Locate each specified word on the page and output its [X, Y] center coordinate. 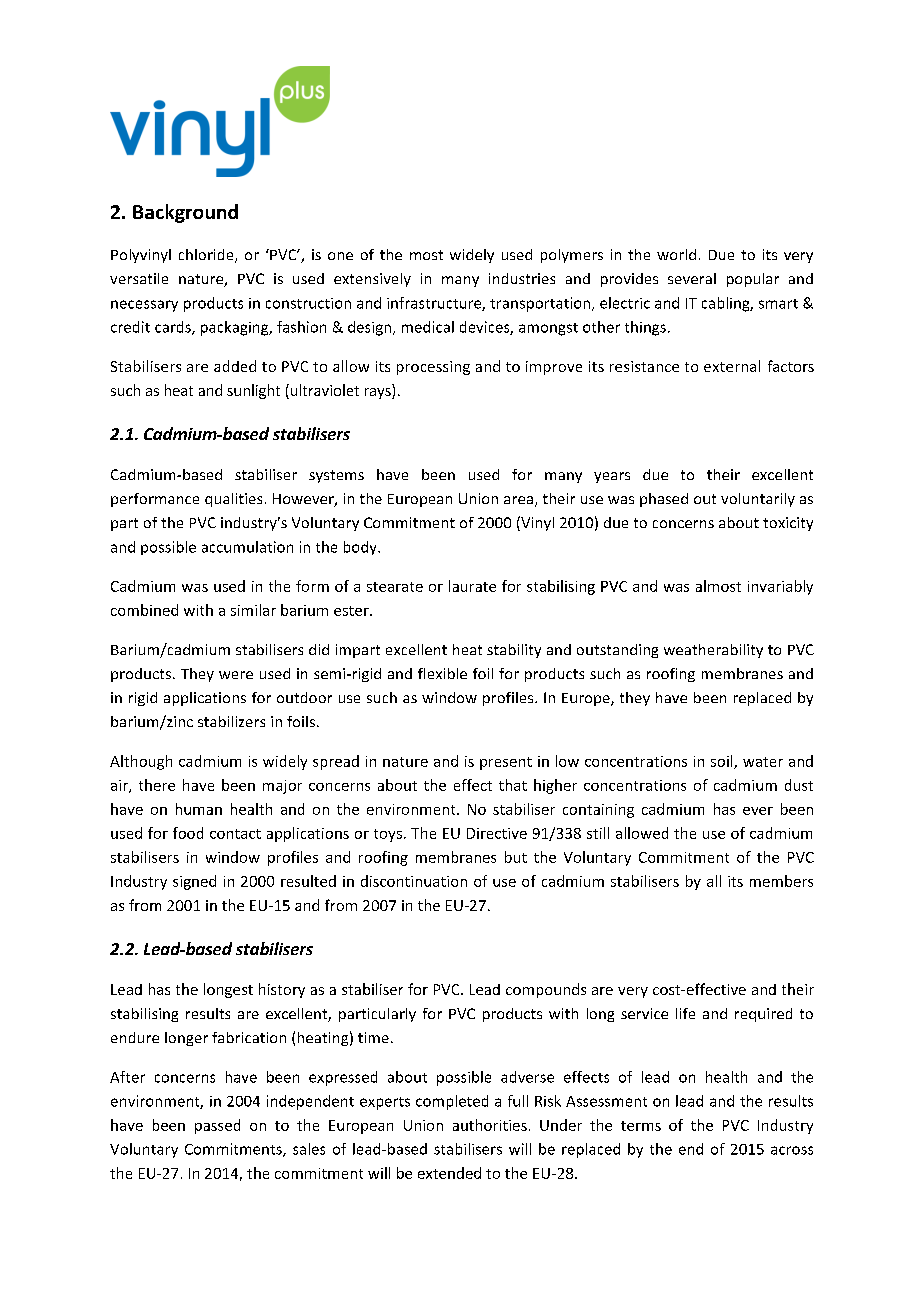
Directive [497, 833]
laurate [472, 586]
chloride [207, 256]
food [188, 833]
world [676, 254]
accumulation [247, 547]
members [781, 881]
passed [217, 1126]
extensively [372, 280]
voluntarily [758, 500]
